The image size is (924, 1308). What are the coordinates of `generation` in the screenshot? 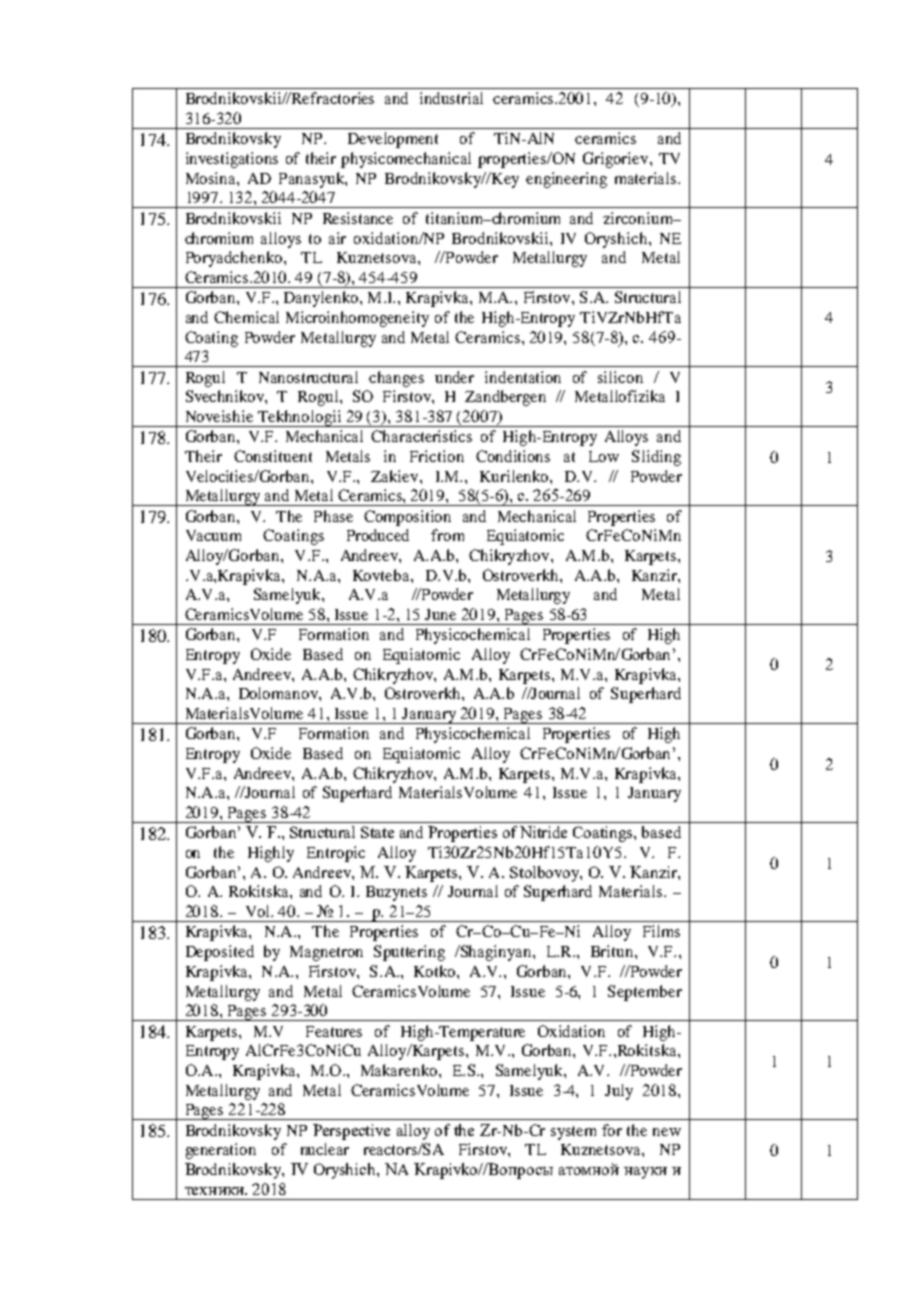 It's located at (221, 1151).
